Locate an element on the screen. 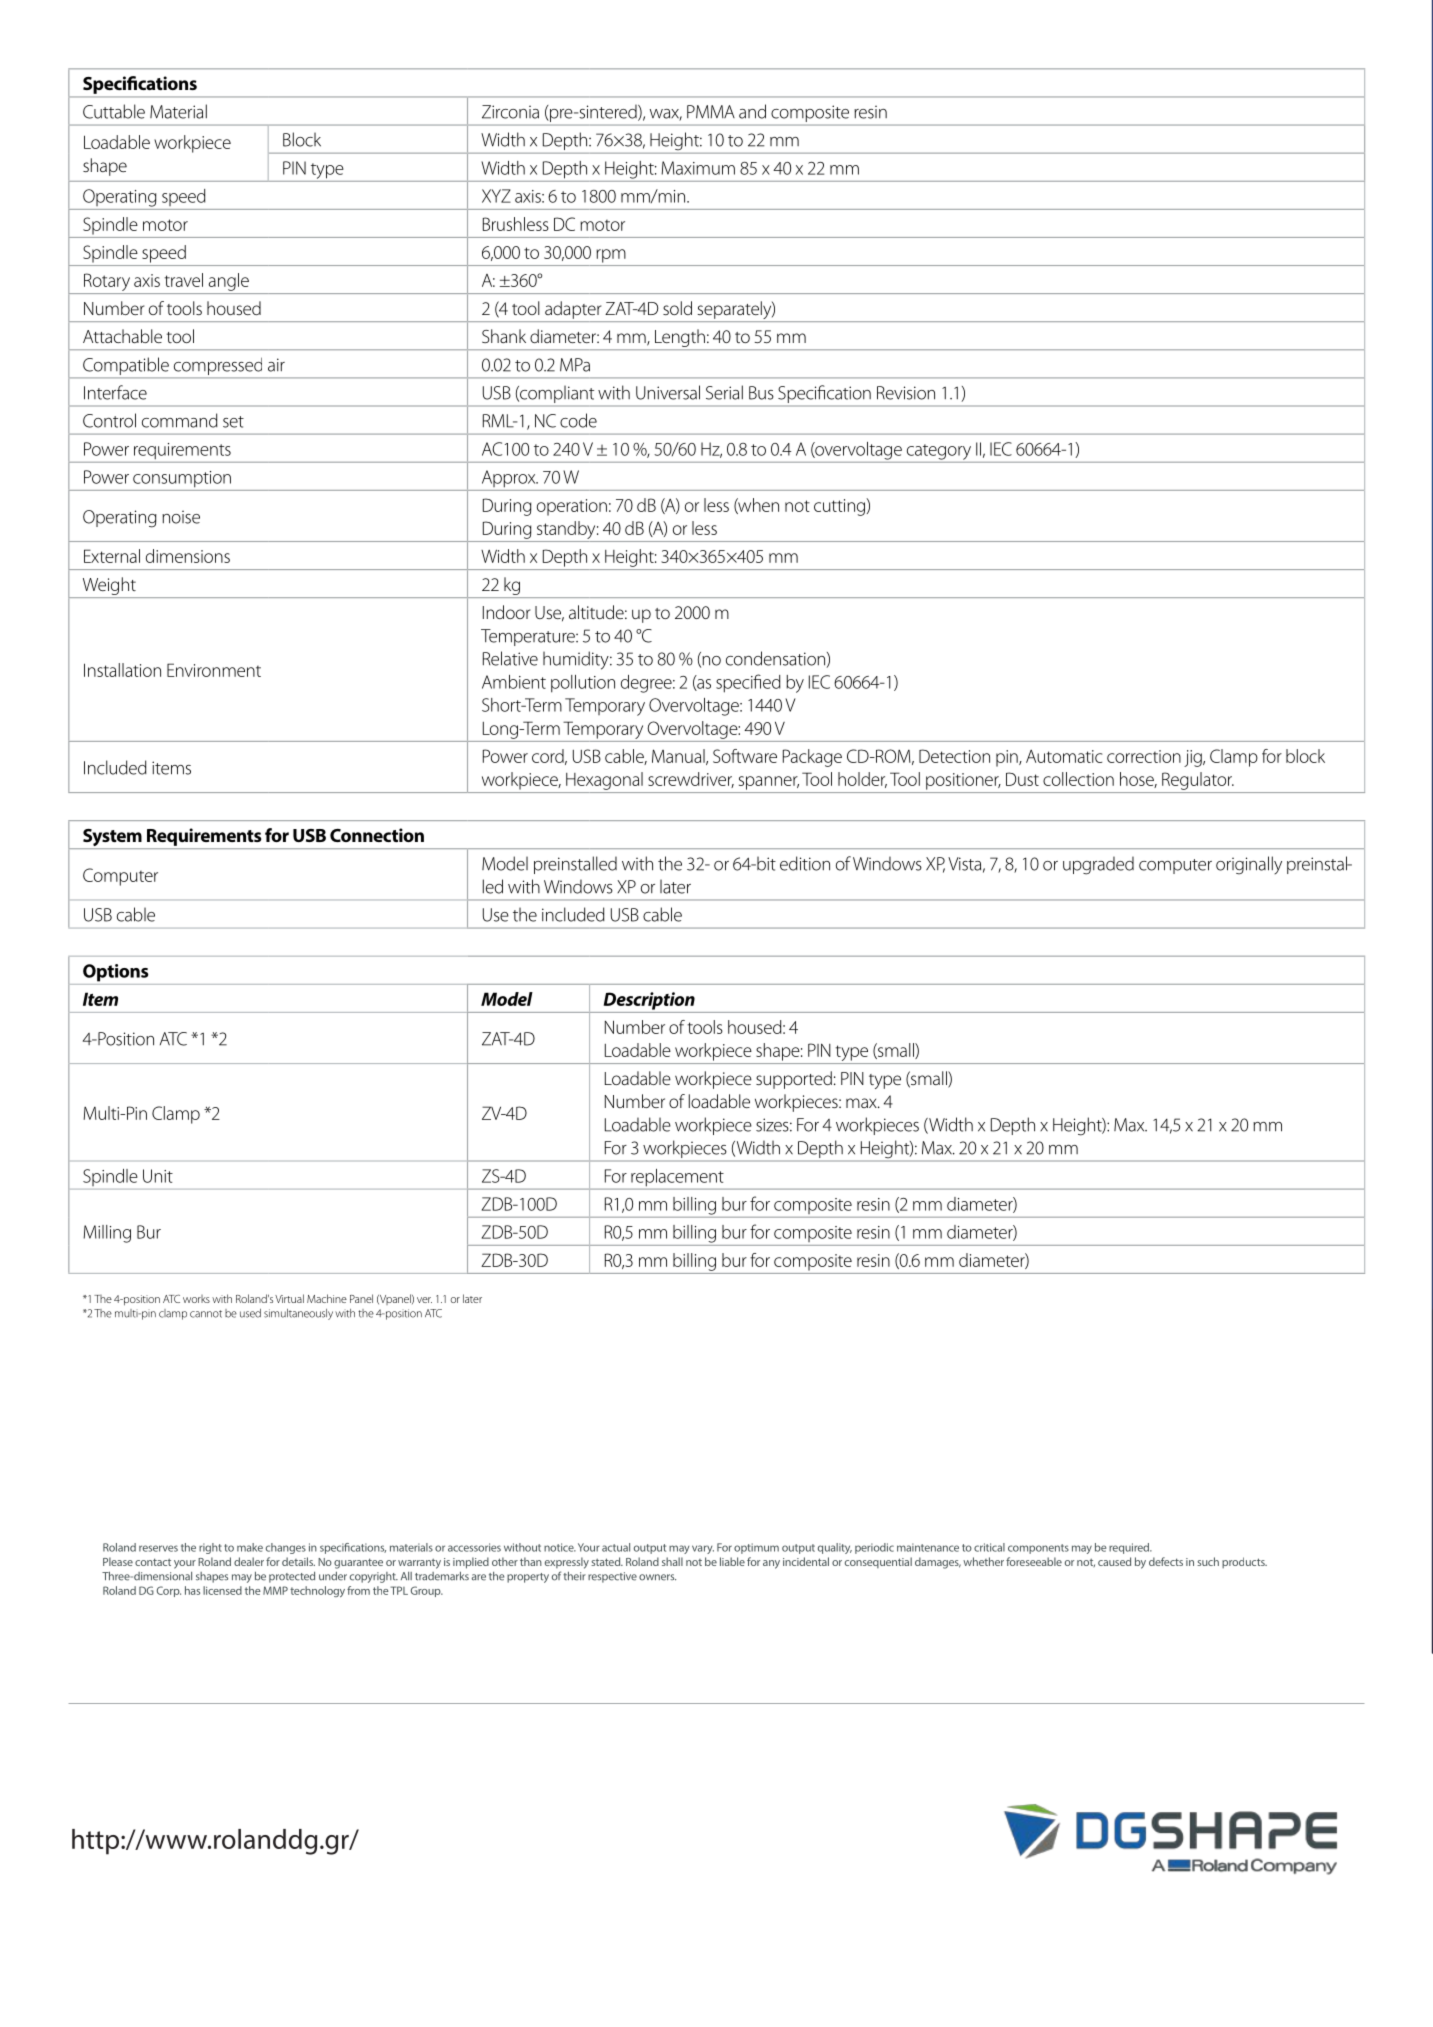  shall is located at coordinates (672, 1561).
